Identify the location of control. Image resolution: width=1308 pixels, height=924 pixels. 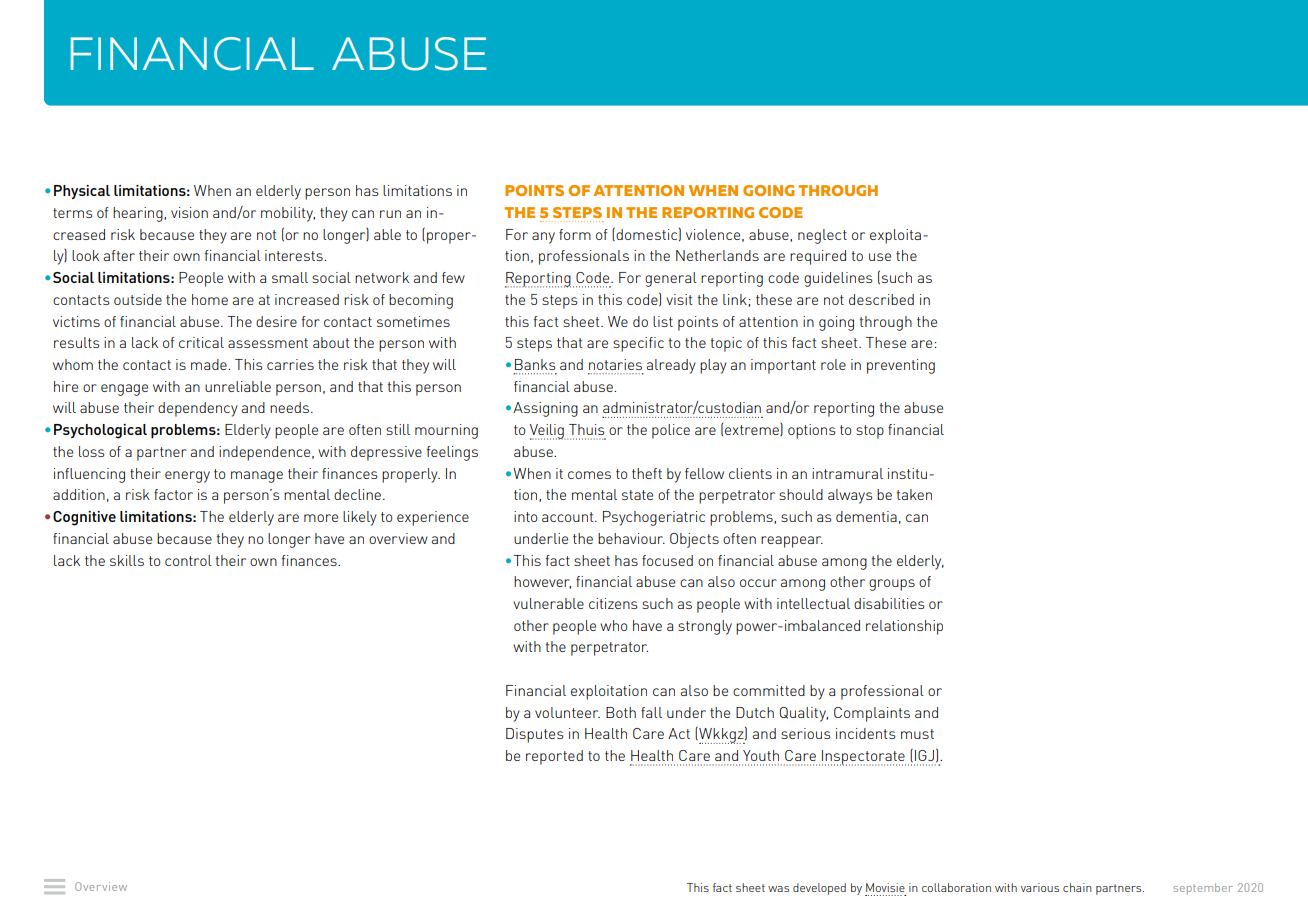
(188, 560).
